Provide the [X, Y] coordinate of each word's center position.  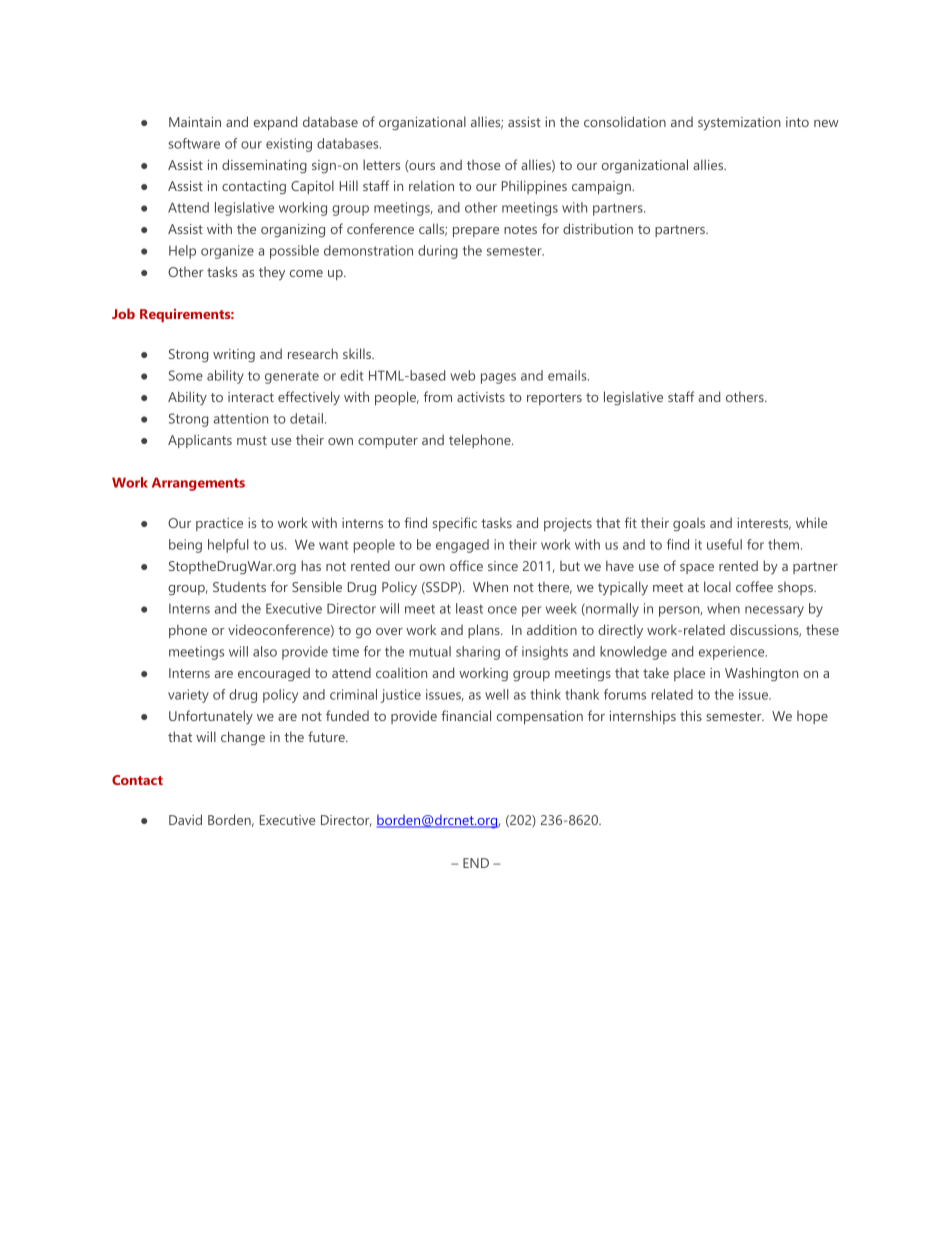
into [797, 122]
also [265, 651]
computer [388, 442]
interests [764, 524]
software [194, 143]
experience [733, 653]
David [185, 819]
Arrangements [198, 484]
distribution [598, 228]
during [438, 252]
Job [123, 313]
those [483, 165]
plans [485, 631]
